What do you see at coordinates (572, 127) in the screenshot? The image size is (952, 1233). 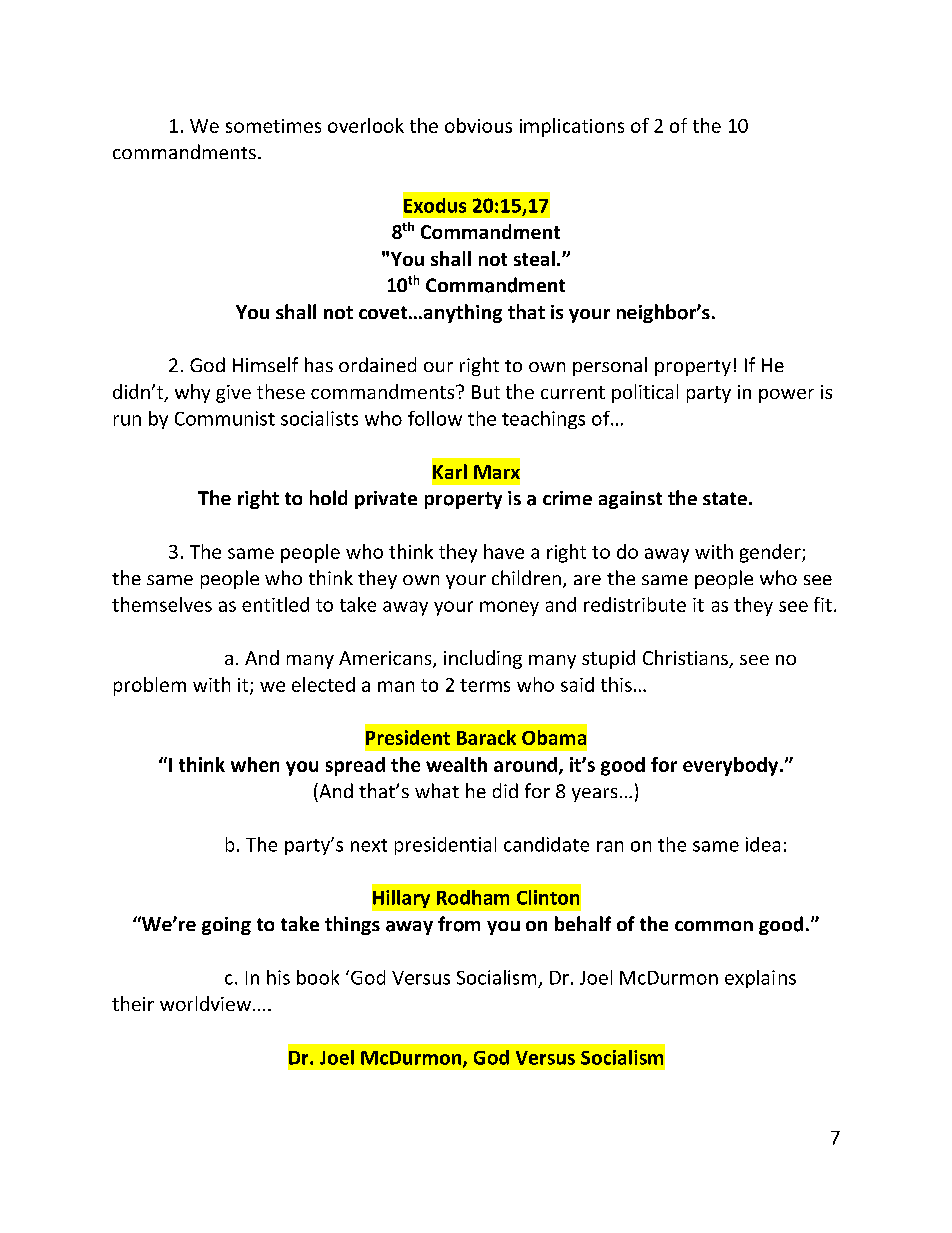 I see `implications` at bounding box center [572, 127].
